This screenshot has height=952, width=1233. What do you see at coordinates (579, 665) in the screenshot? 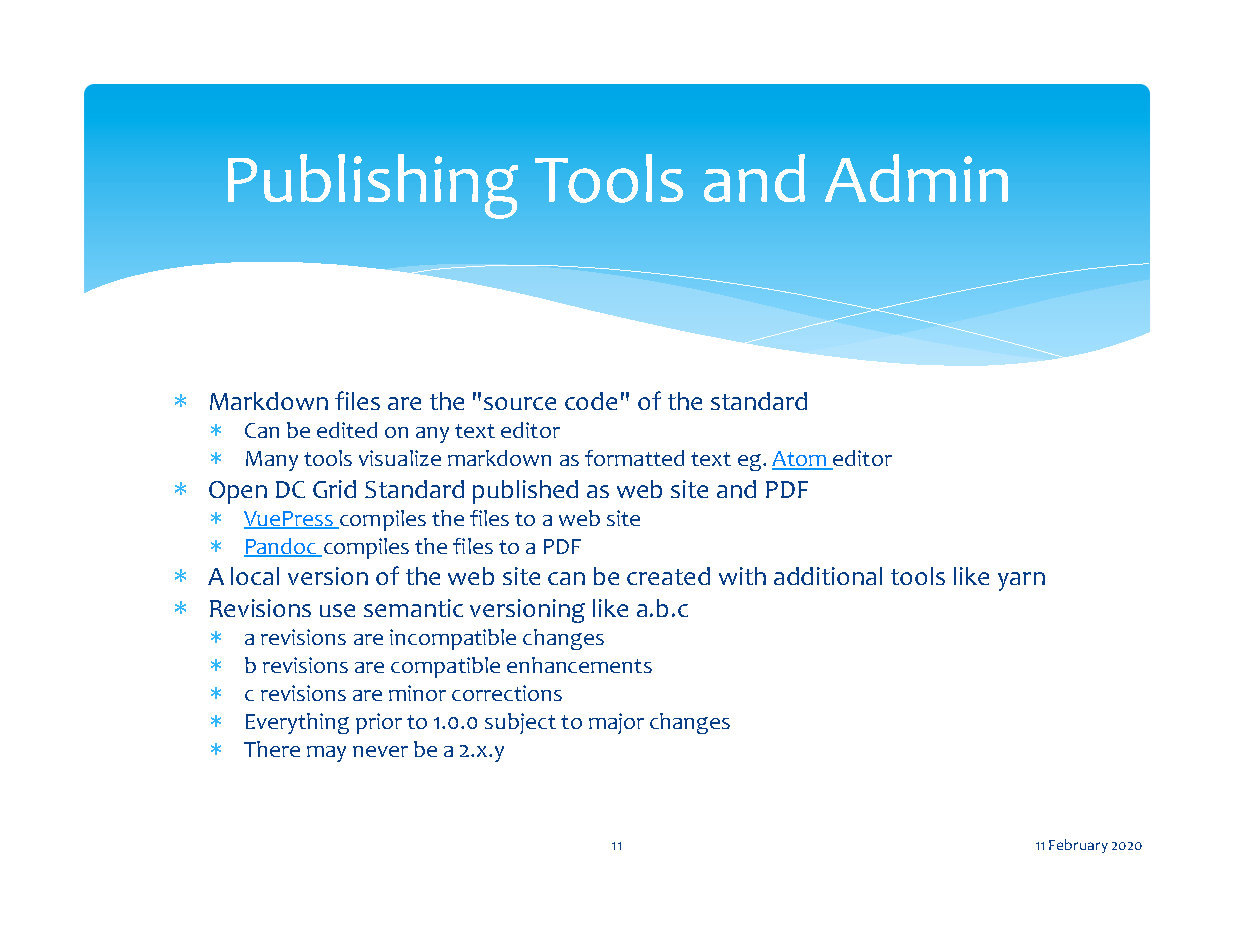
I see `enhancements` at bounding box center [579, 665].
